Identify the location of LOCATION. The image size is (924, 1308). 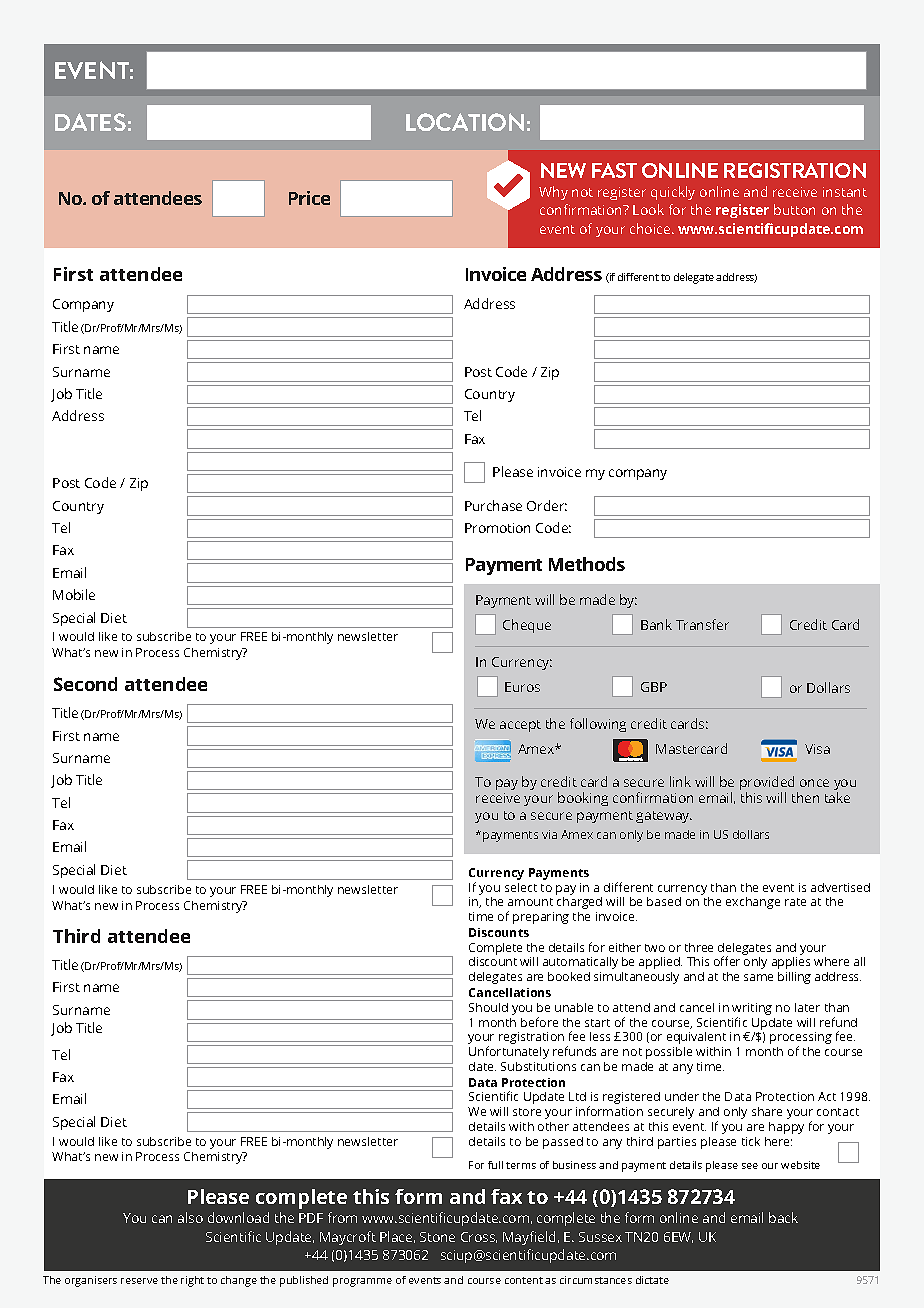
(465, 122).
